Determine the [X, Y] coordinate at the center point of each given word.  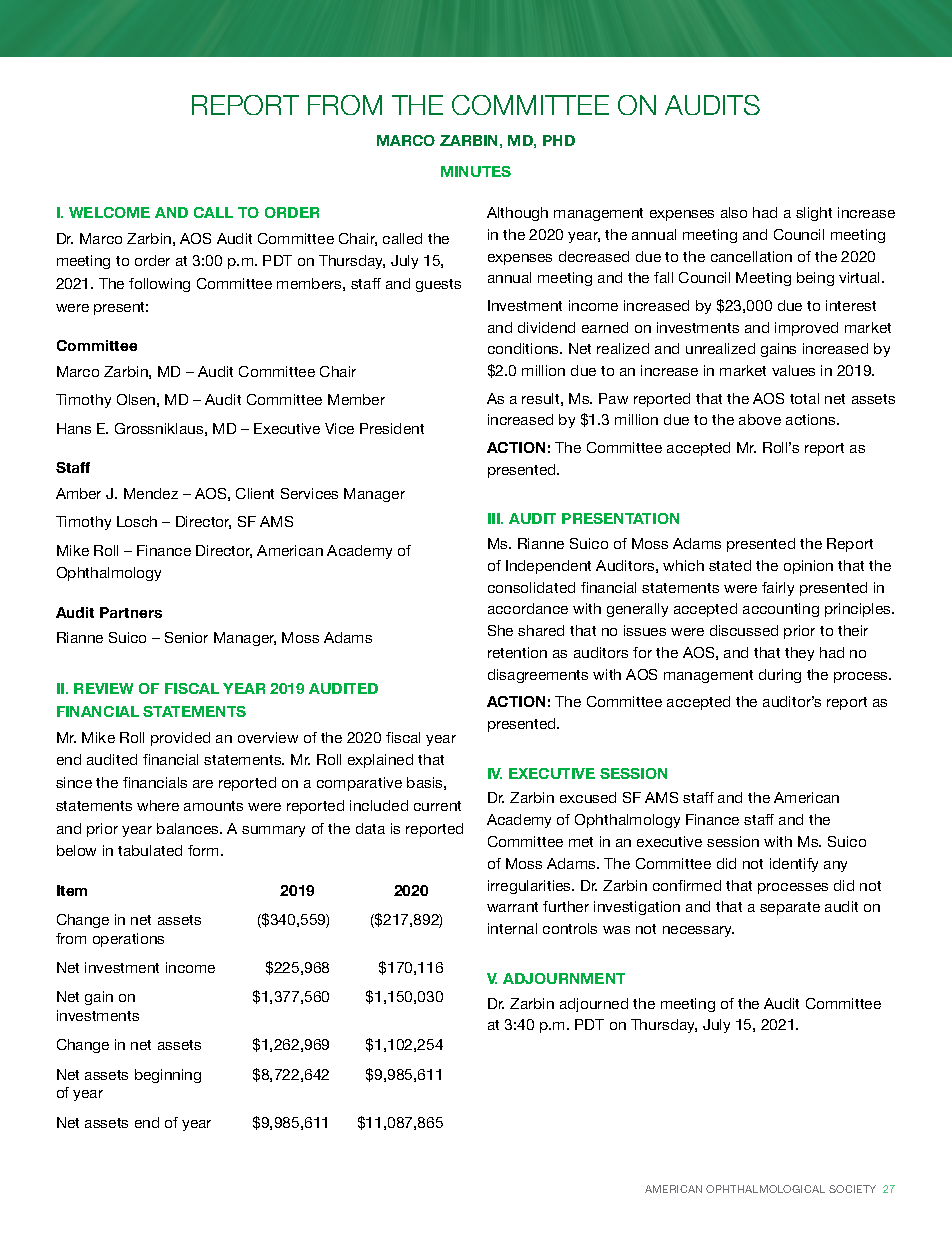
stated [730, 565]
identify [794, 865]
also [734, 212]
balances [189, 828]
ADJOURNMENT [564, 978]
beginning [168, 1076]
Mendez [151, 493]
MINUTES [476, 171]
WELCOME [109, 212]
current [437, 806]
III [495, 518]
